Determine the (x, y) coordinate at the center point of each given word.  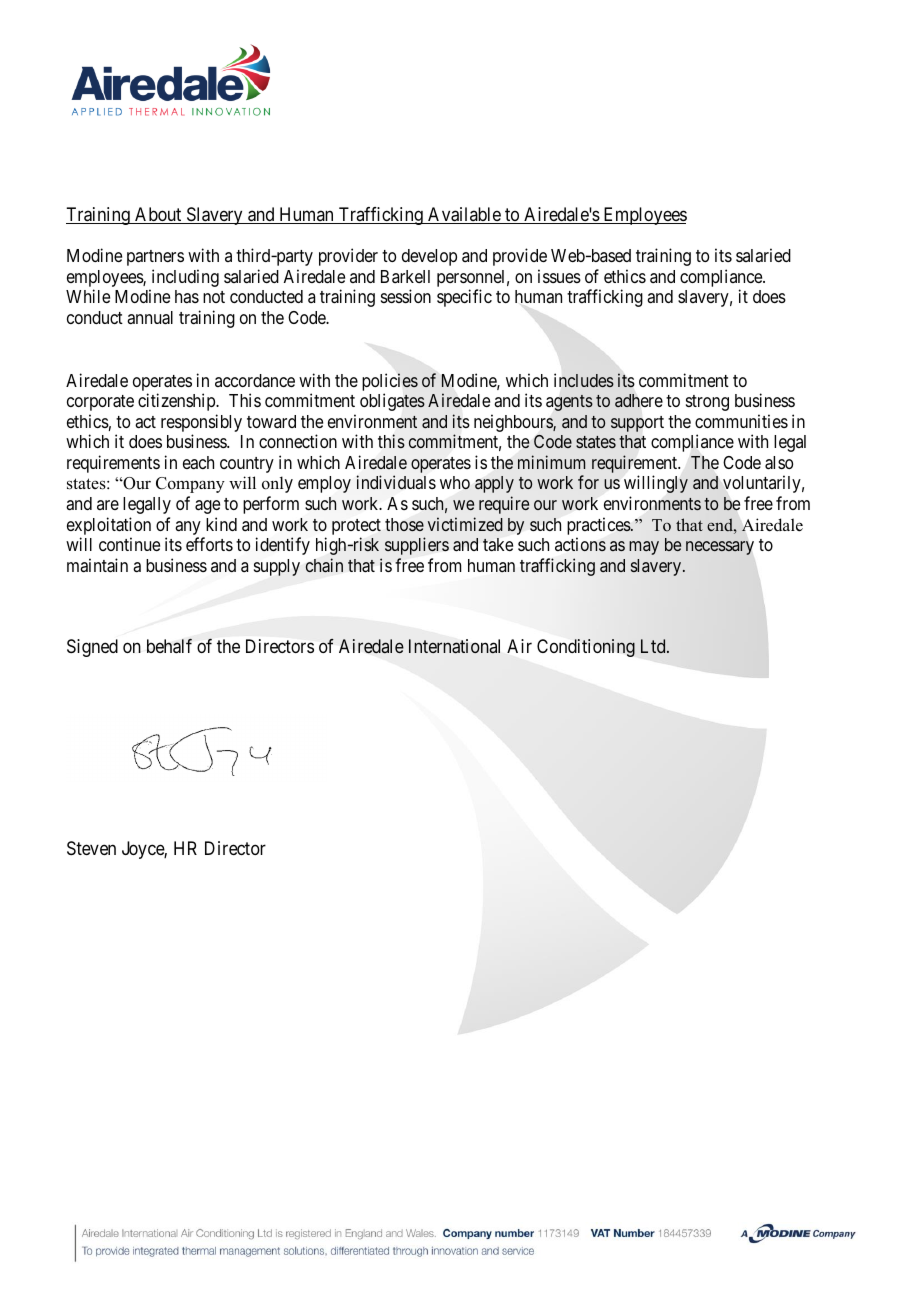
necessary (720, 548)
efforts (209, 544)
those (404, 524)
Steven (91, 848)
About (158, 215)
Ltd (654, 646)
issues (559, 276)
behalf (169, 646)
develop (429, 257)
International (454, 646)
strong (707, 403)
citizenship (177, 402)
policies (390, 382)
